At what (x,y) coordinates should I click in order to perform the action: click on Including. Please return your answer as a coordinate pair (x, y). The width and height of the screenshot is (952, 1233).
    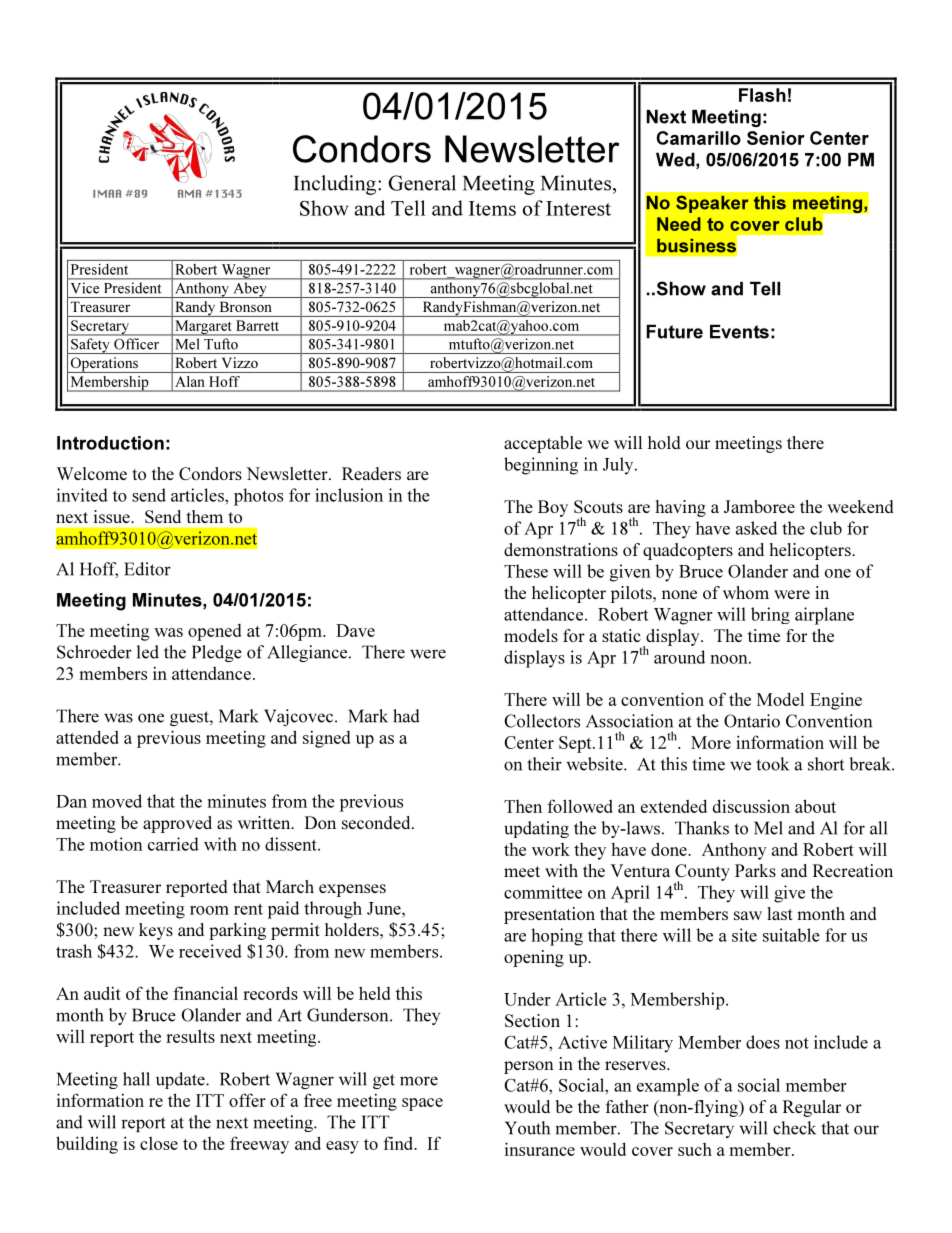
    Looking at the image, I should click on (336, 185).
